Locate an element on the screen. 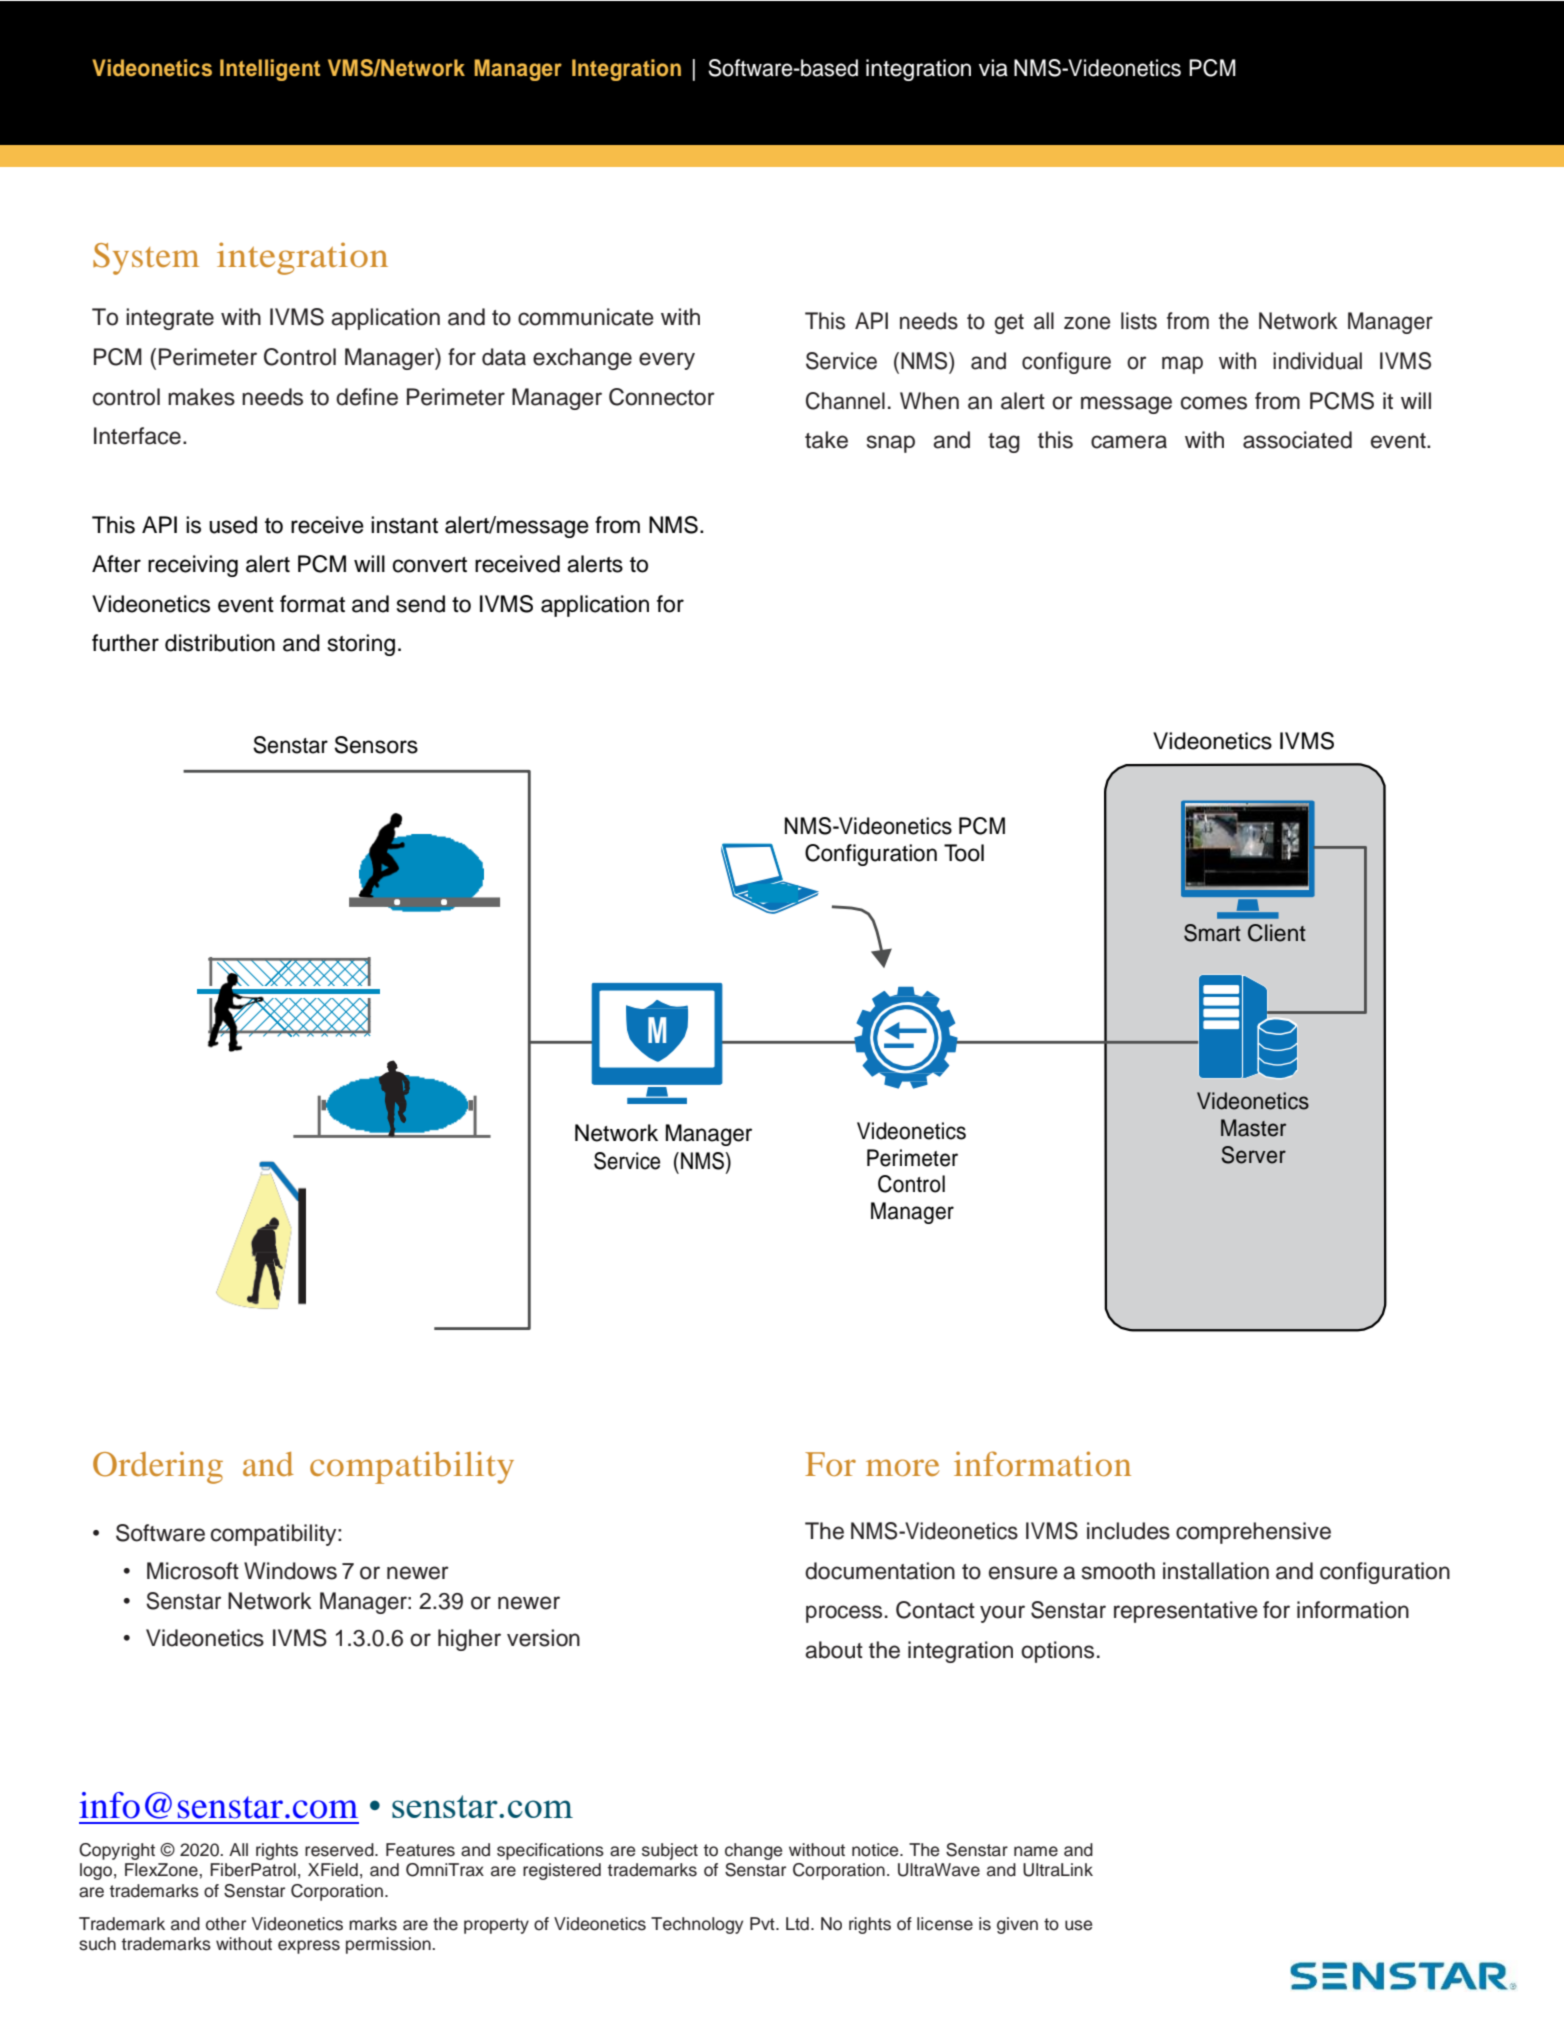 The height and width of the screenshot is (2023, 1564). Ordering is located at coordinates (158, 1467).
